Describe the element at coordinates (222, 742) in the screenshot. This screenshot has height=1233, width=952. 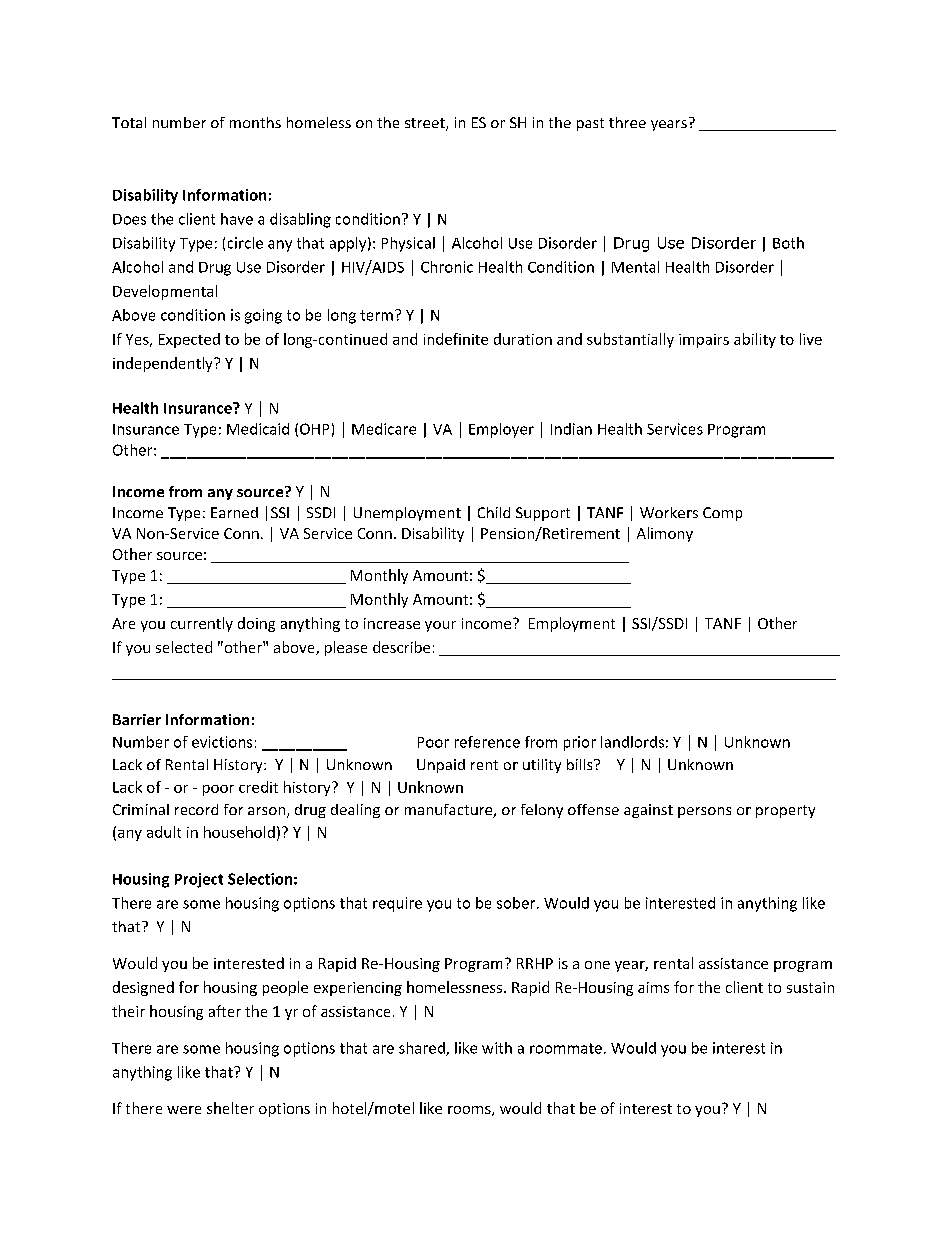
I see `evictions` at that location.
